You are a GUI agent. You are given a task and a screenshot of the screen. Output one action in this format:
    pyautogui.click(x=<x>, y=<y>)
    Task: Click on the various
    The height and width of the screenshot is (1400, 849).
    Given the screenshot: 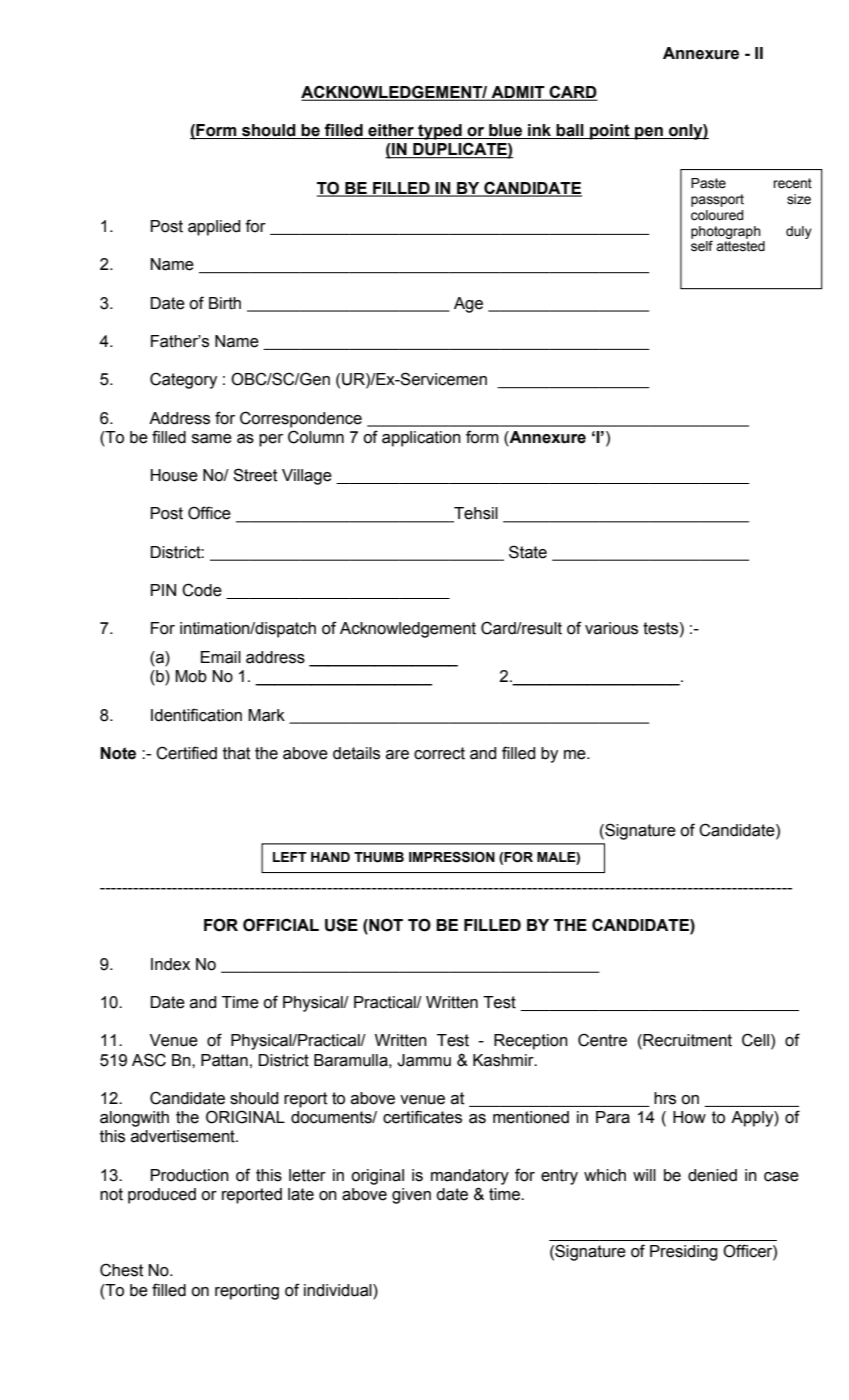 What is the action you would take?
    pyautogui.click(x=611, y=628)
